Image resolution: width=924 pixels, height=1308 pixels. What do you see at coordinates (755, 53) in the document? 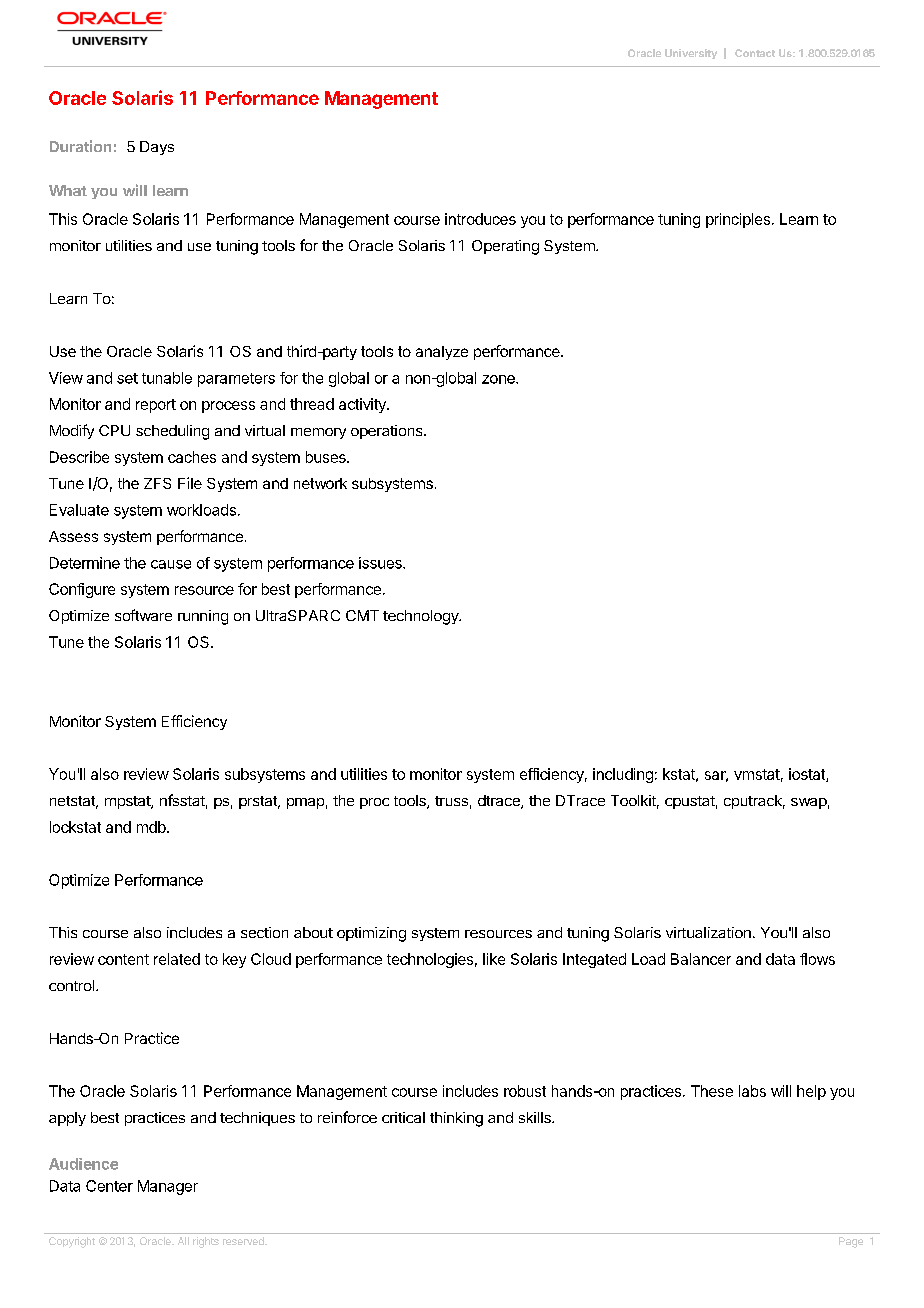
I see `Contact` at bounding box center [755, 53].
